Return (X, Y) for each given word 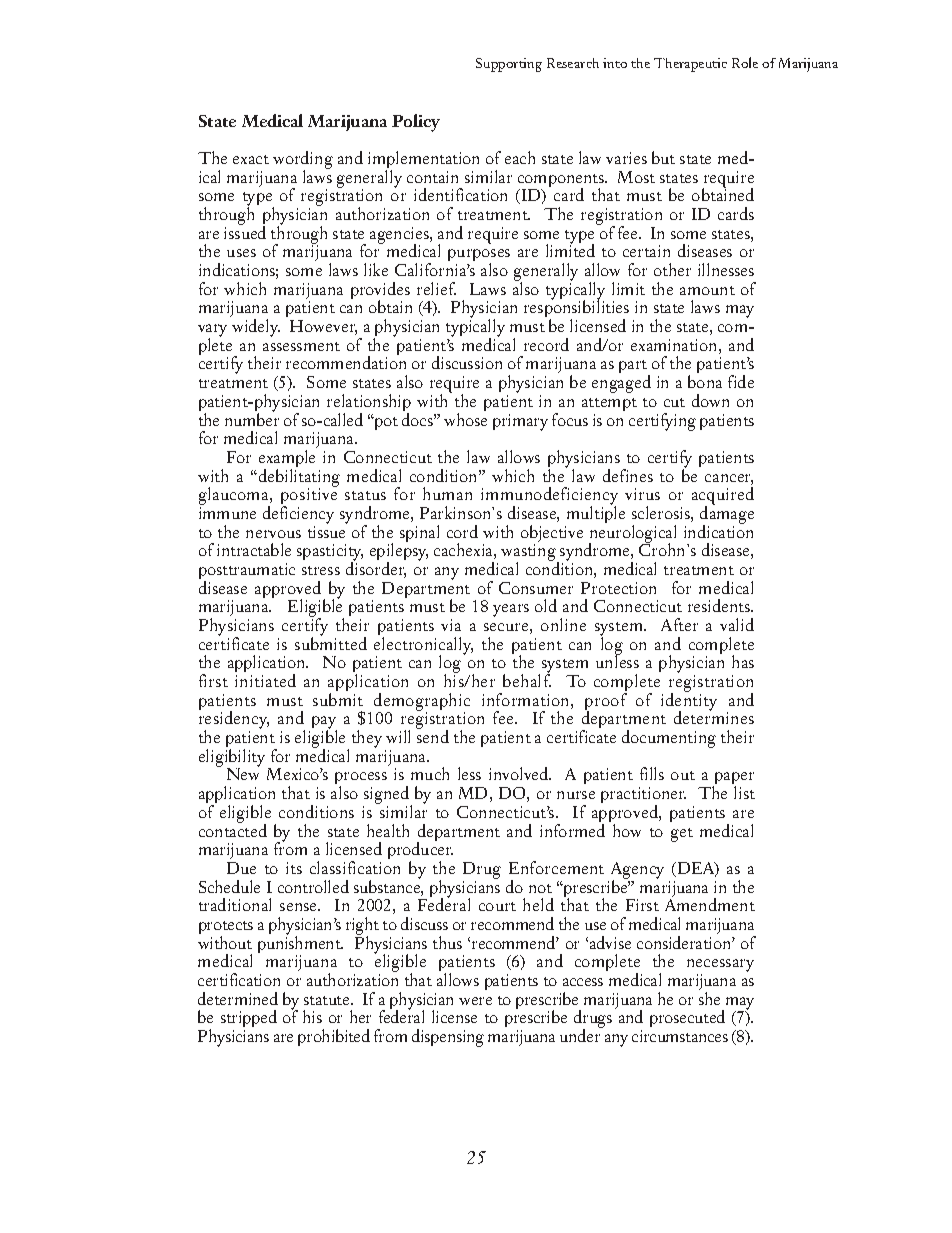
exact (251, 159)
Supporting (509, 65)
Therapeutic (690, 65)
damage (727, 515)
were (475, 1001)
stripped (249, 1018)
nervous (273, 534)
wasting (529, 553)
